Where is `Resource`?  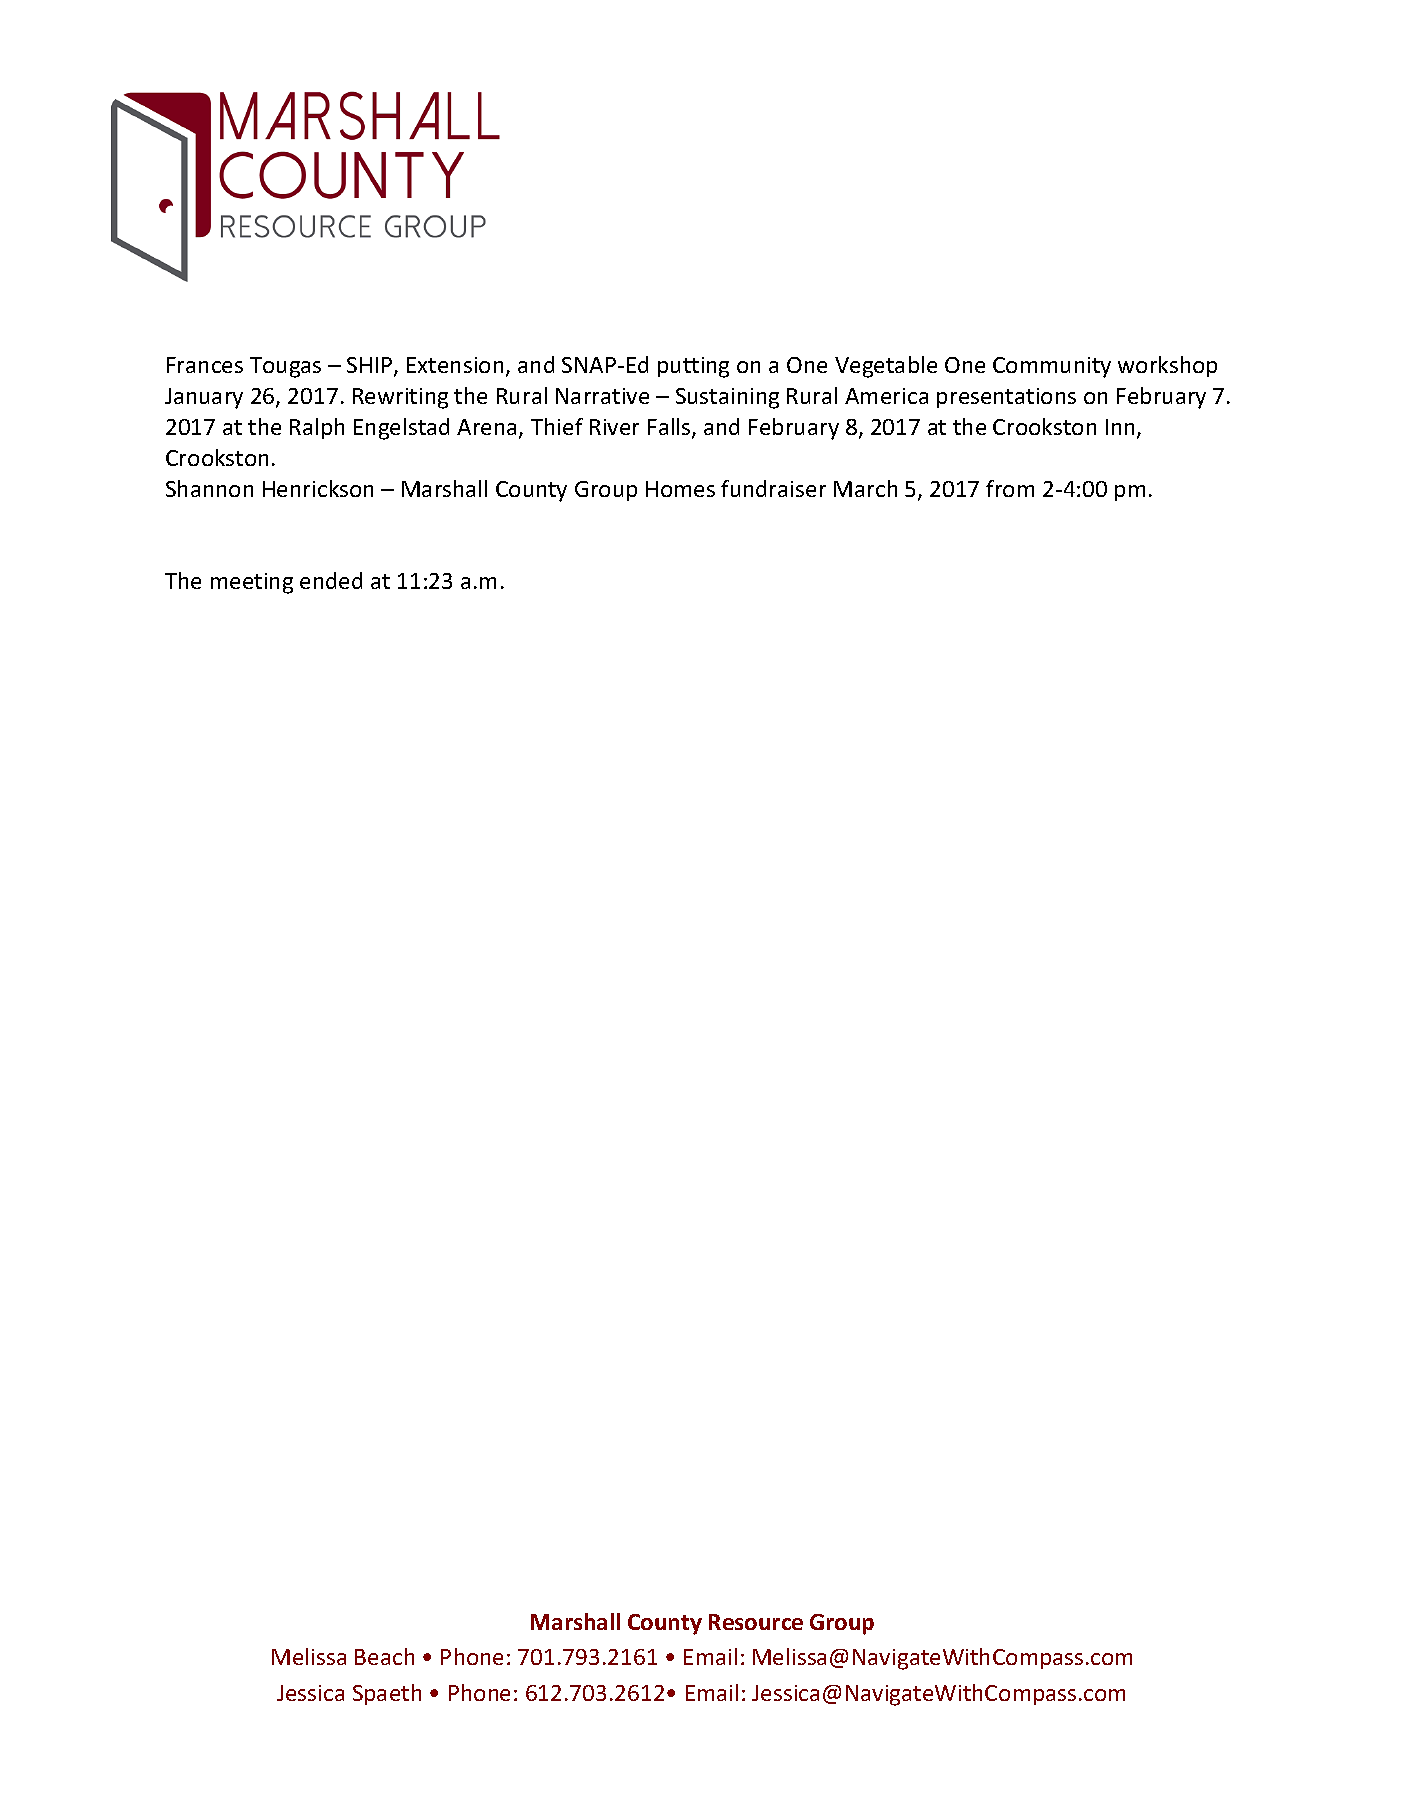 Resource is located at coordinates (756, 1622).
